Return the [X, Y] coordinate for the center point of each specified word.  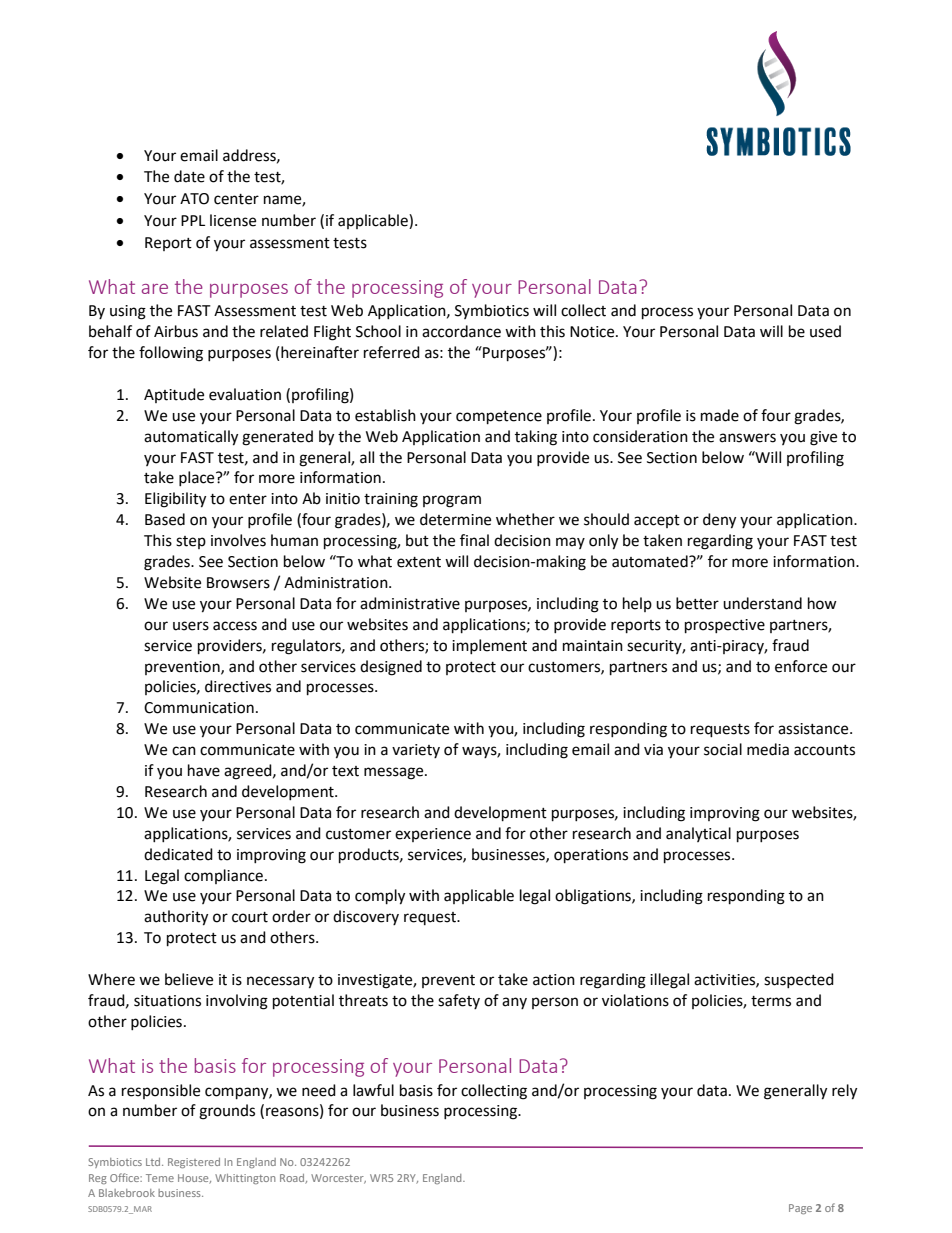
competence [499, 418]
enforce [801, 666]
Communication [199, 708]
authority [176, 918]
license [233, 220]
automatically [191, 438]
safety [459, 1001]
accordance [461, 331]
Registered [194, 1163]
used [825, 331]
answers [747, 438]
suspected [799, 980]
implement [489, 646]
